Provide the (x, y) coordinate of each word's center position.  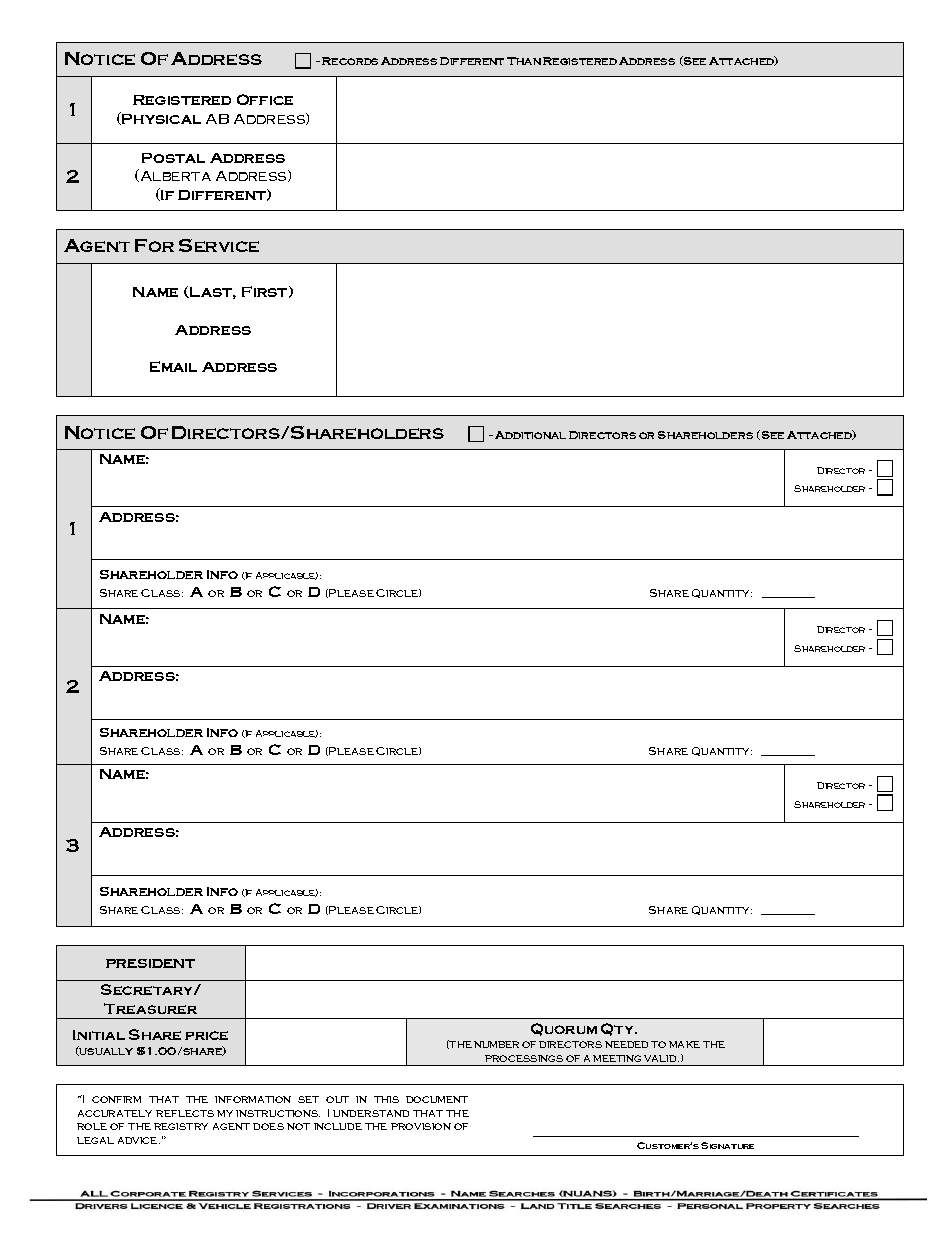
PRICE (206, 1035)
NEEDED (626, 1044)
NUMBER (496, 1044)
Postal (173, 158)
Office (265, 99)
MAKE (684, 1044)
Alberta (174, 175)
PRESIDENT (150, 963)
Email (173, 366)
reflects (185, 1113)
